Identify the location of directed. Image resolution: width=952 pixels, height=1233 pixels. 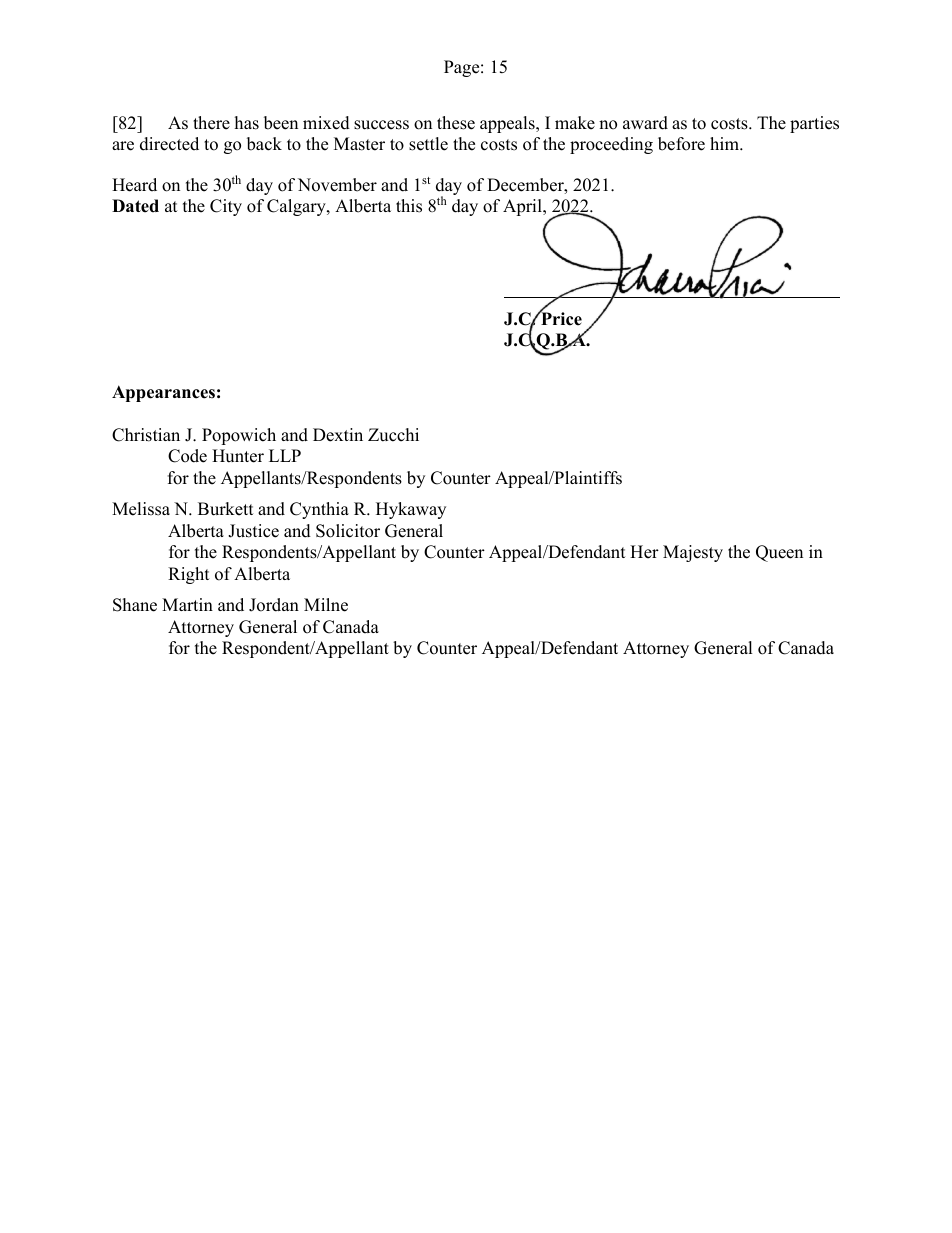
(169, 144).
